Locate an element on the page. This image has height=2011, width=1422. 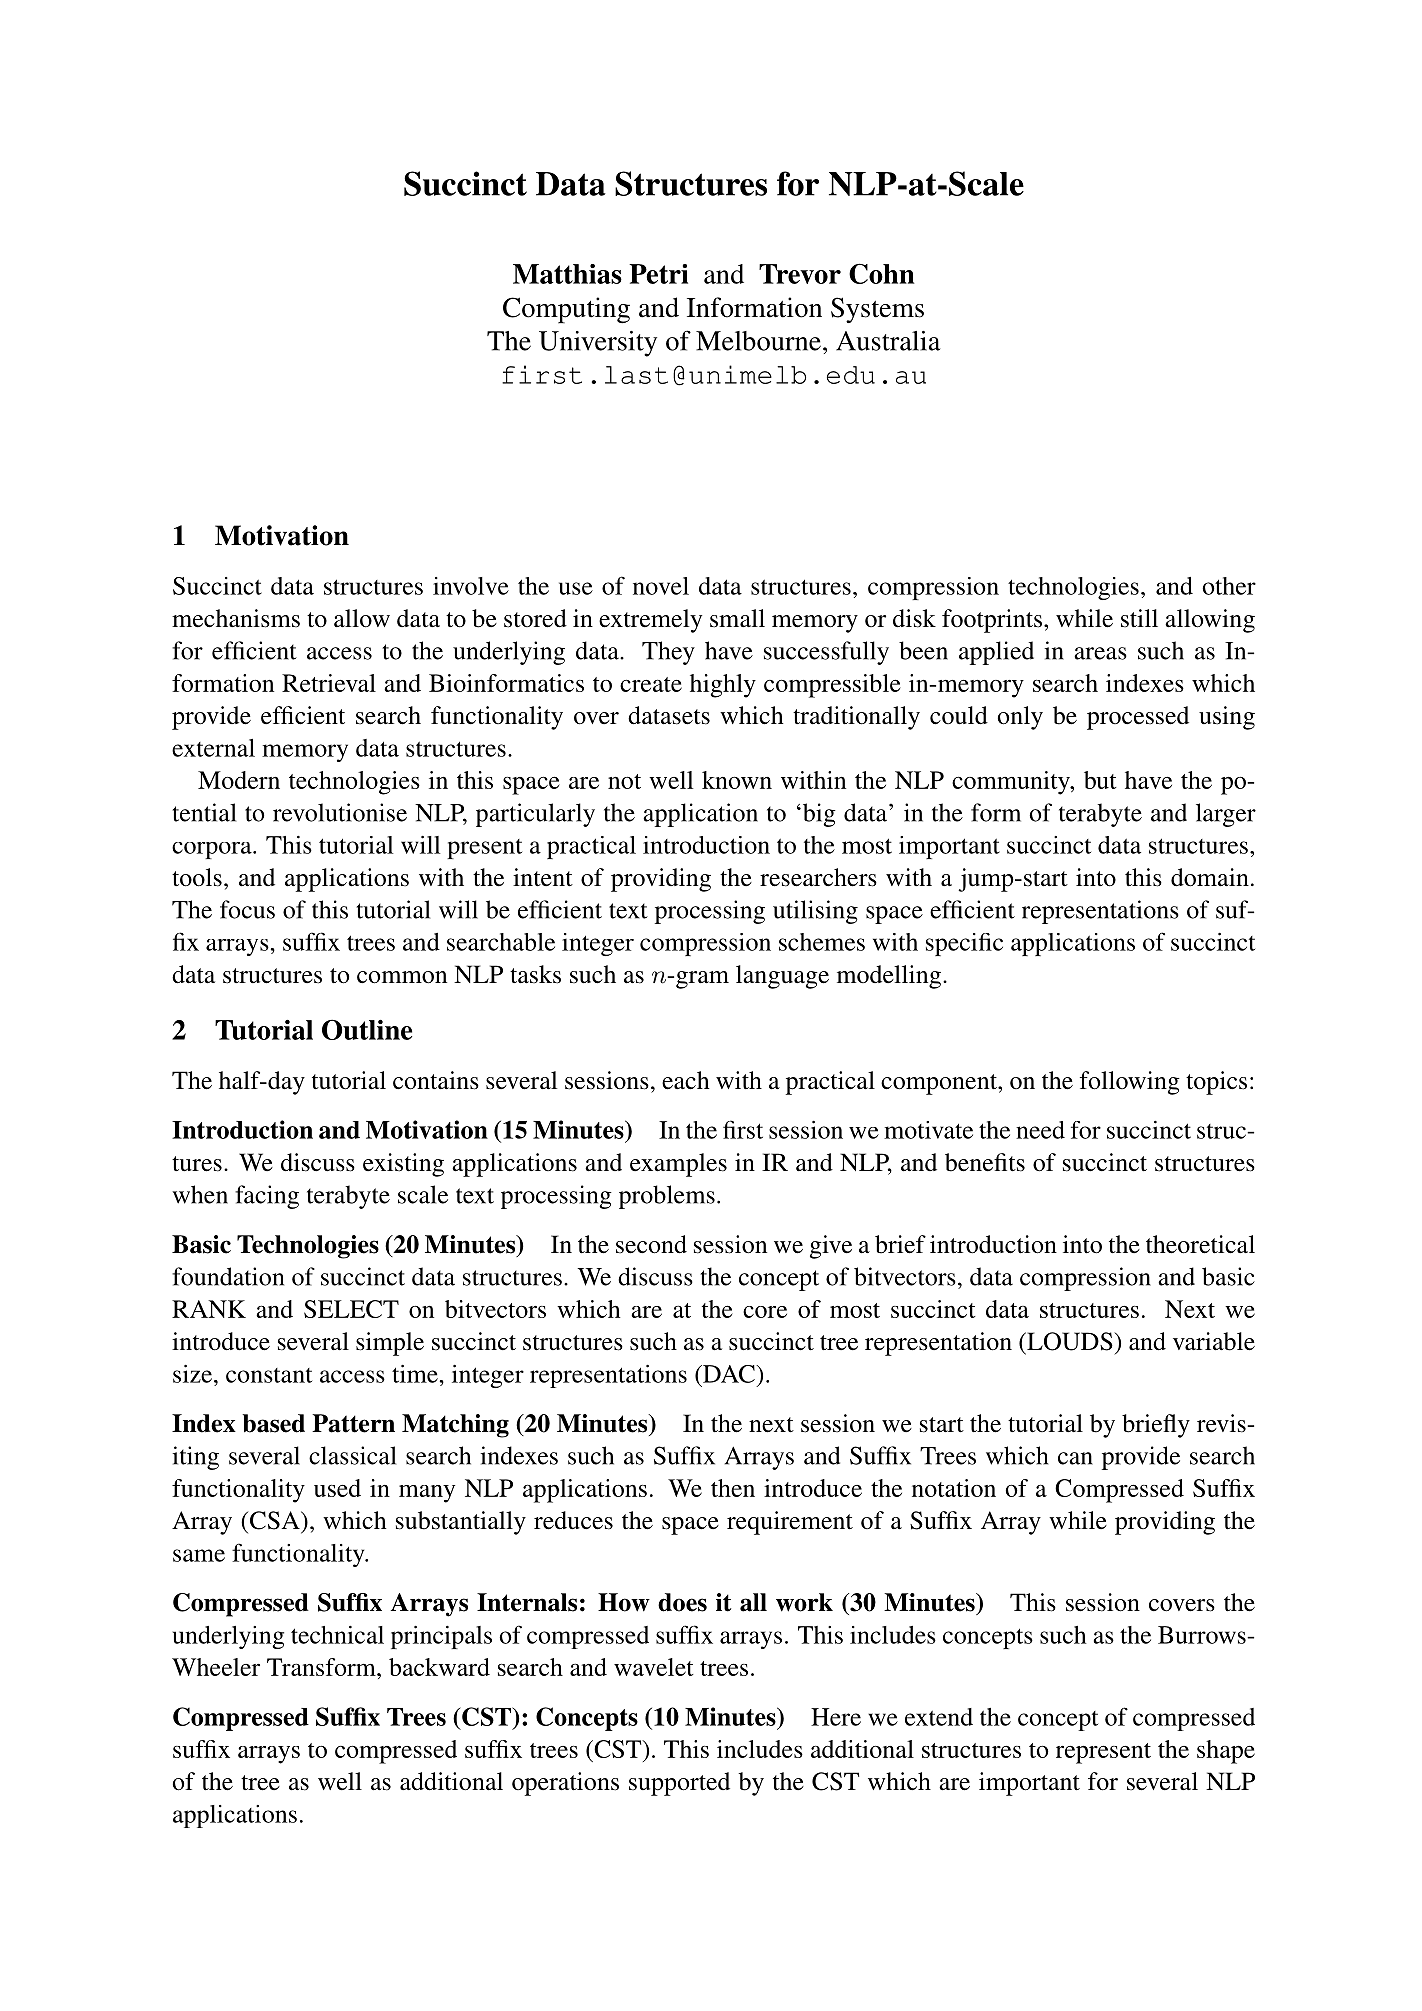
following is located at coordinates (1130, 1083).
